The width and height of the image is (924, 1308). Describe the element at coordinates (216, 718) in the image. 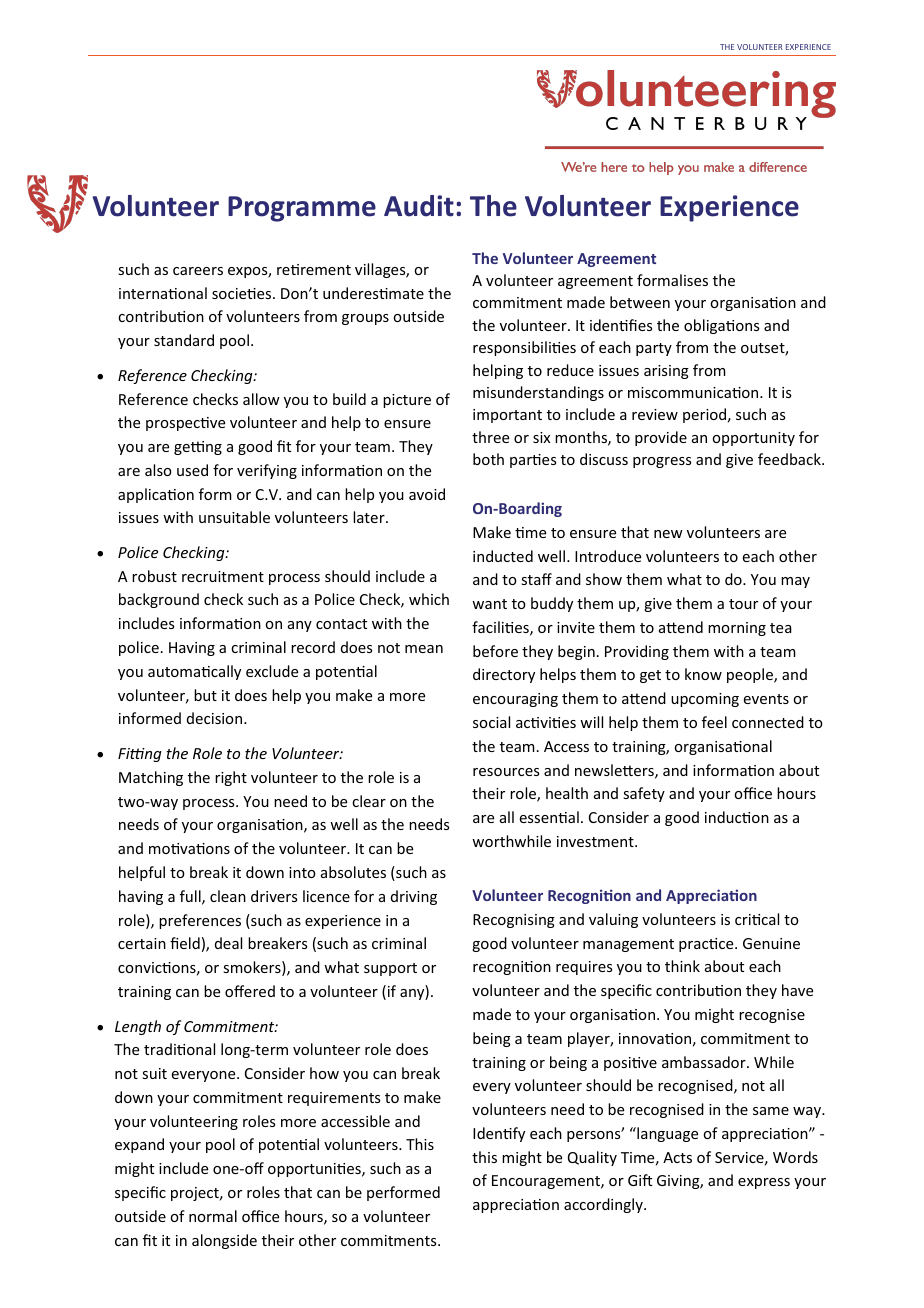

I see `decision` at that location.
